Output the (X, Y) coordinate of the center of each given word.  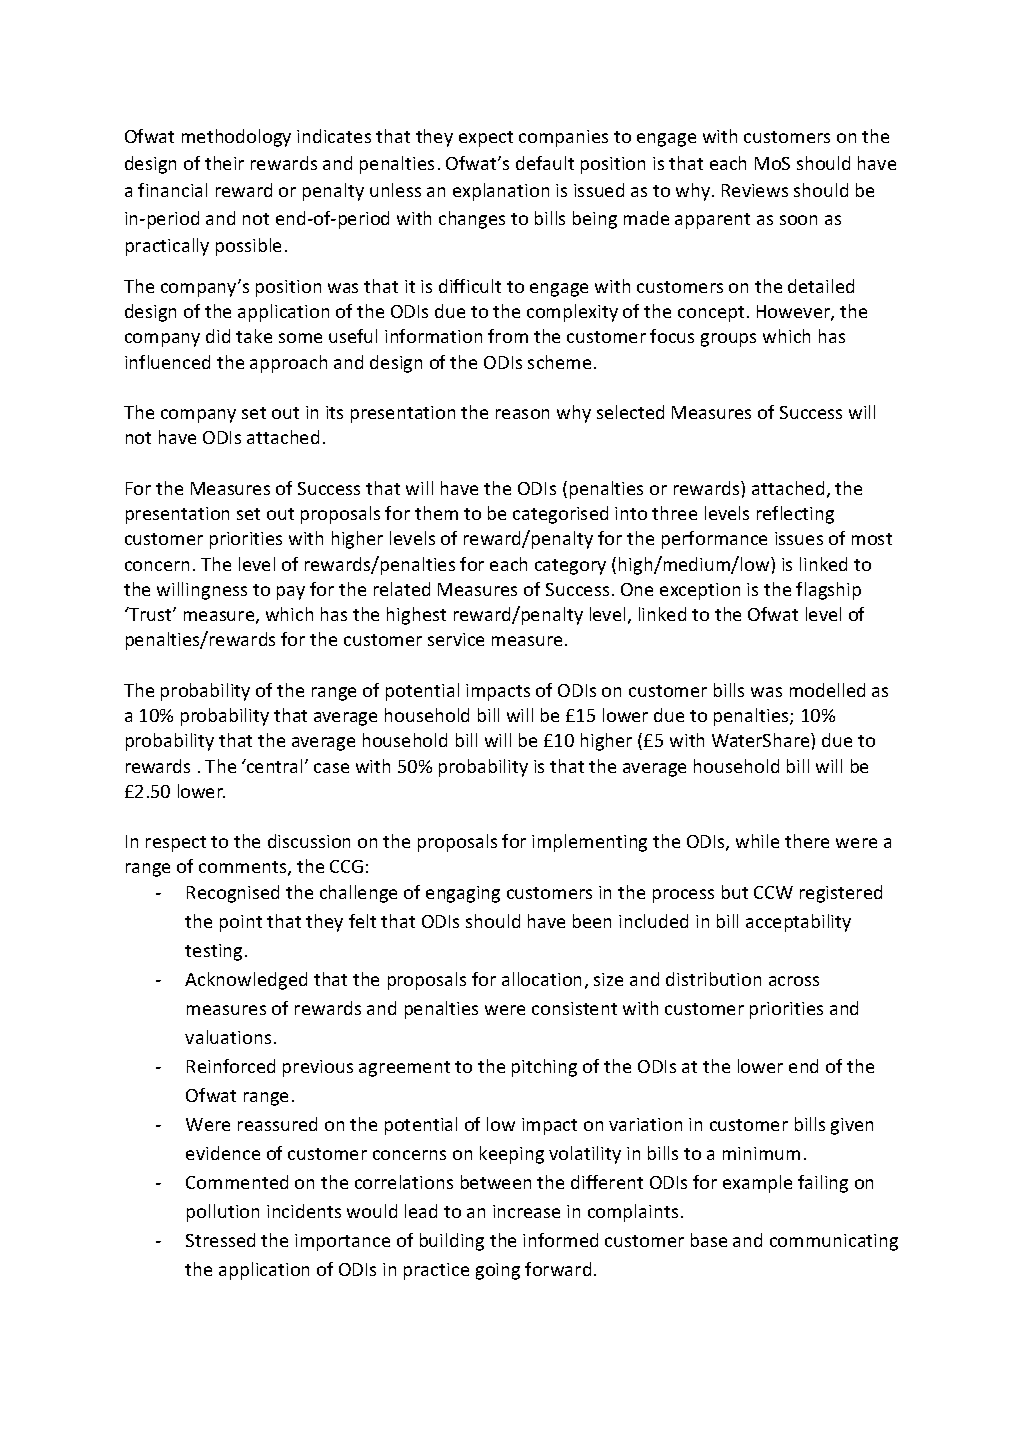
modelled (827, 690)
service (456, 639)
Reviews (755, 190)
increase (526, 1211)
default (545, 163)
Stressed (220, 1240)
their (224, 163)
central (273, 766)
